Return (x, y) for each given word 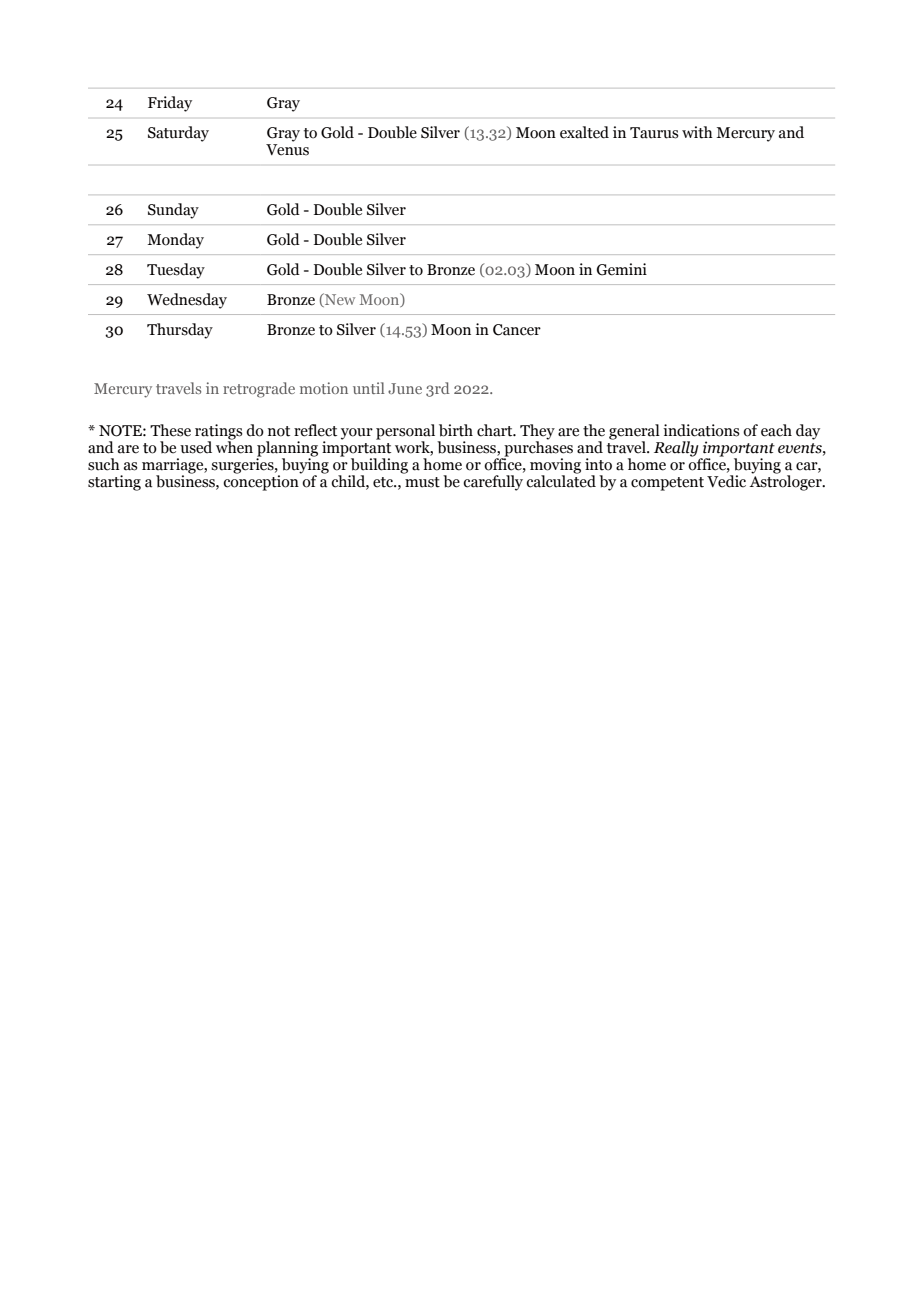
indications (701, 430)
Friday (170, 104)
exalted (584, 132)
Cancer (517, 330)
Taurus (654, 133)
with (697, 132)
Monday (175, 241)
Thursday (180, 331)
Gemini (622, 269)
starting (114, 483)
